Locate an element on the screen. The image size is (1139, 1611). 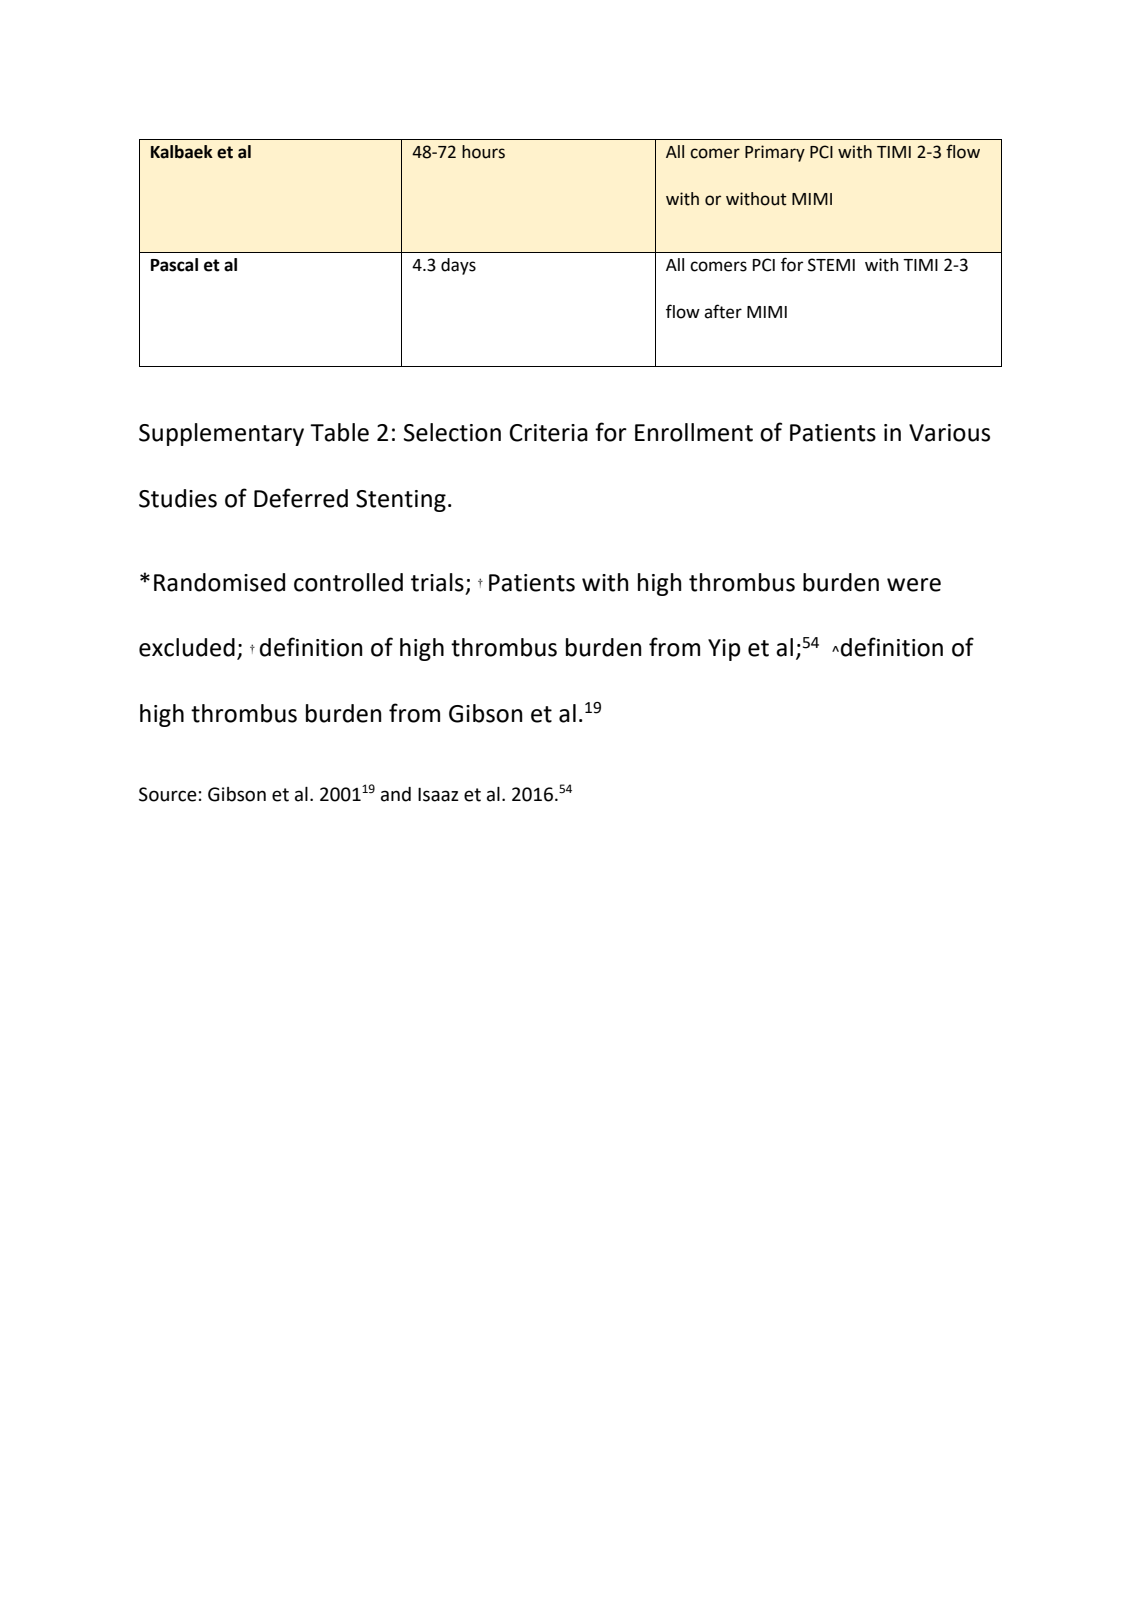
hours is located at coordinates (483, 152).
